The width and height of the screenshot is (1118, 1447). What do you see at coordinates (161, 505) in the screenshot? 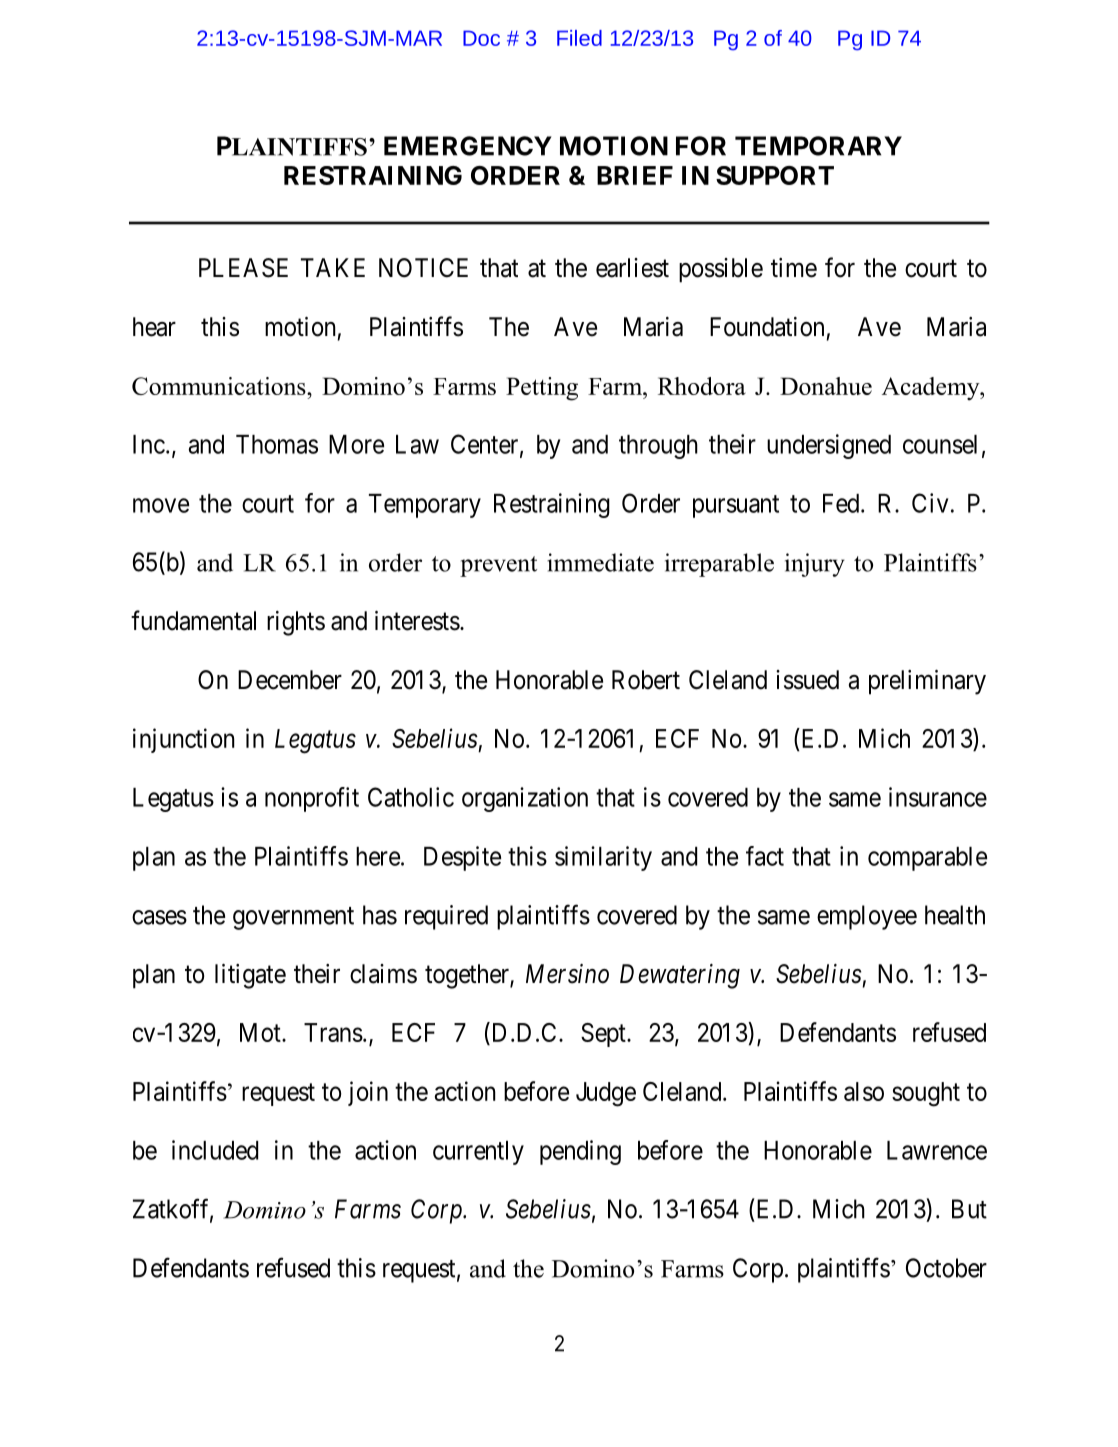
I see `move` at bounding box center [161, 505].
